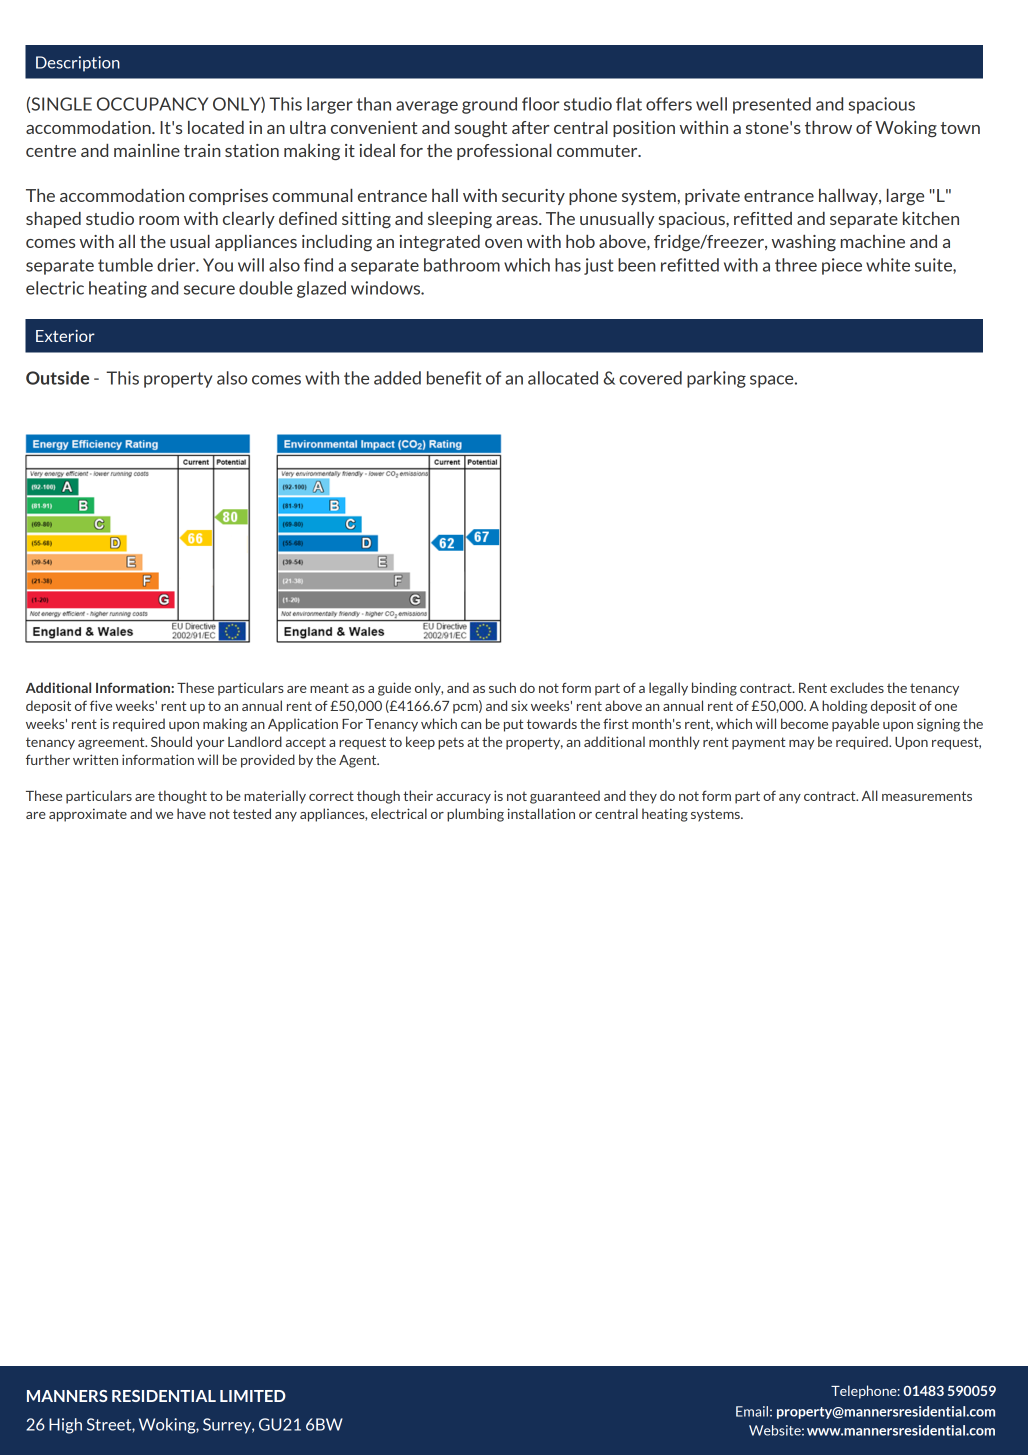  I want to click on parking, so click(716, 379).
